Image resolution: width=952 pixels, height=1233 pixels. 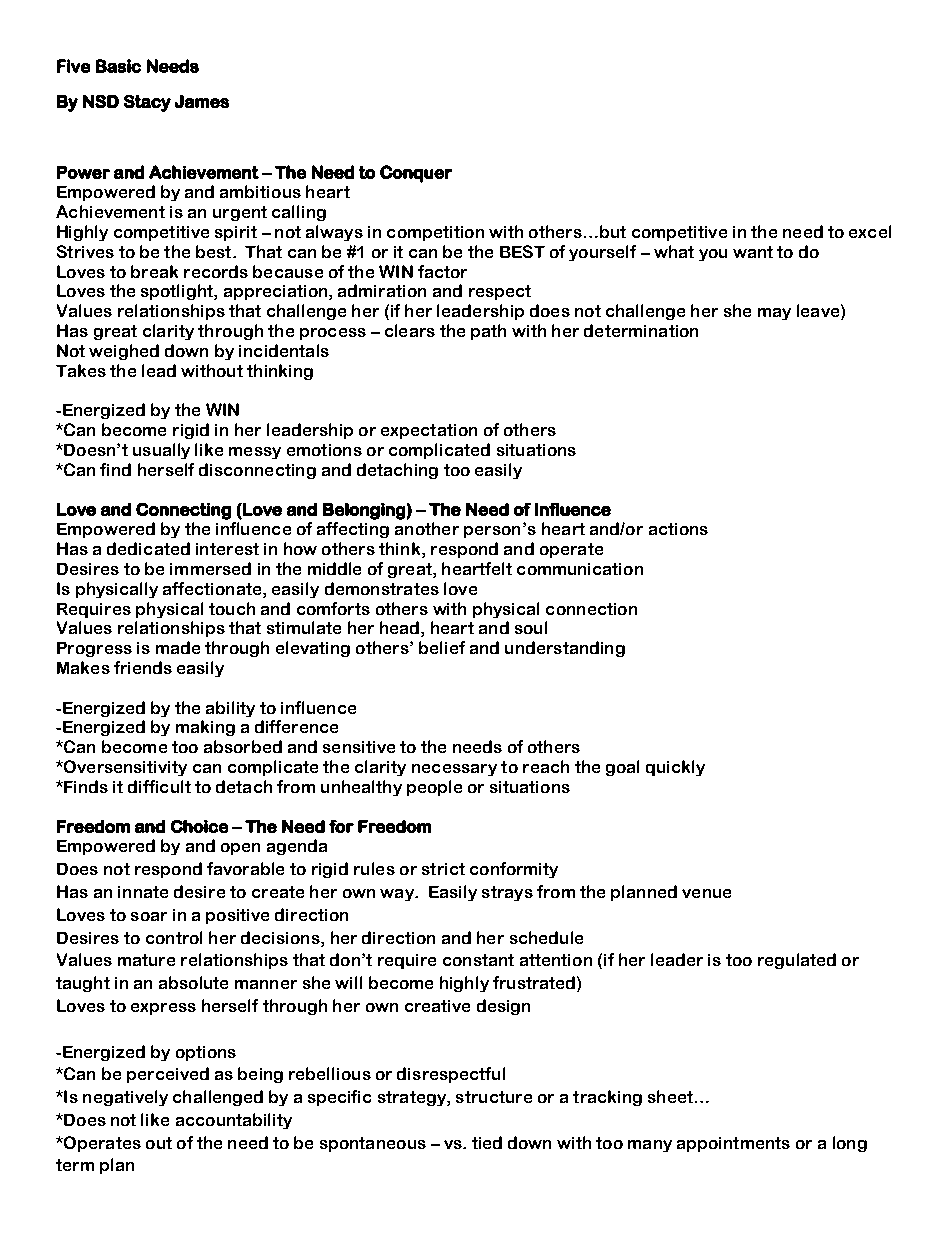 I want to click on negatively, so click(x=125, y=1098).
